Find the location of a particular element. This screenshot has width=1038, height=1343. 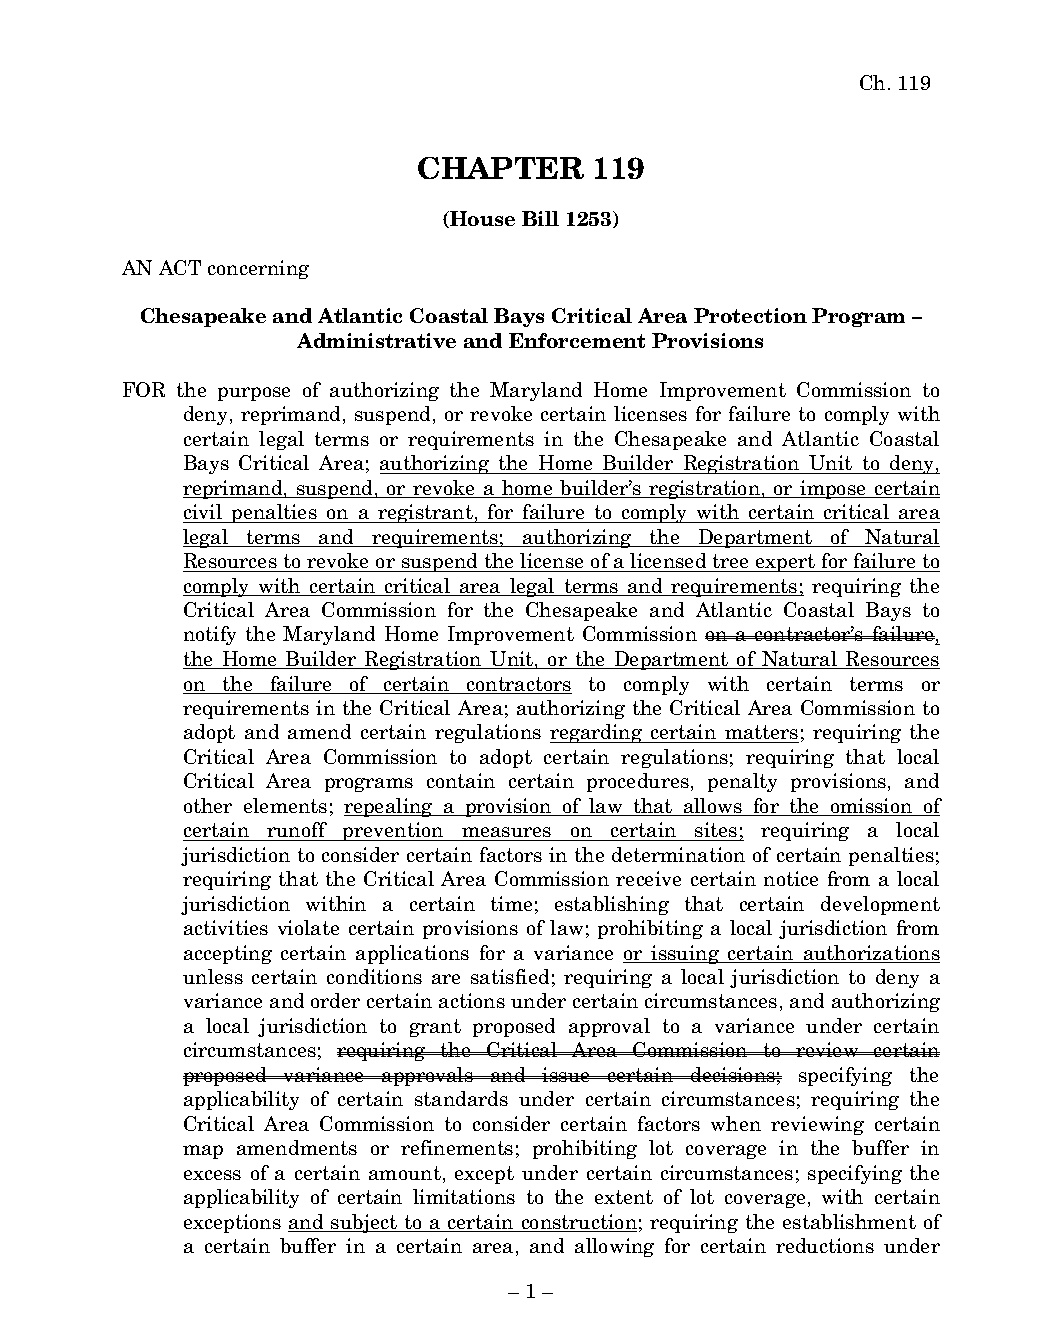

subject is located at coordinates (364, 1223).
